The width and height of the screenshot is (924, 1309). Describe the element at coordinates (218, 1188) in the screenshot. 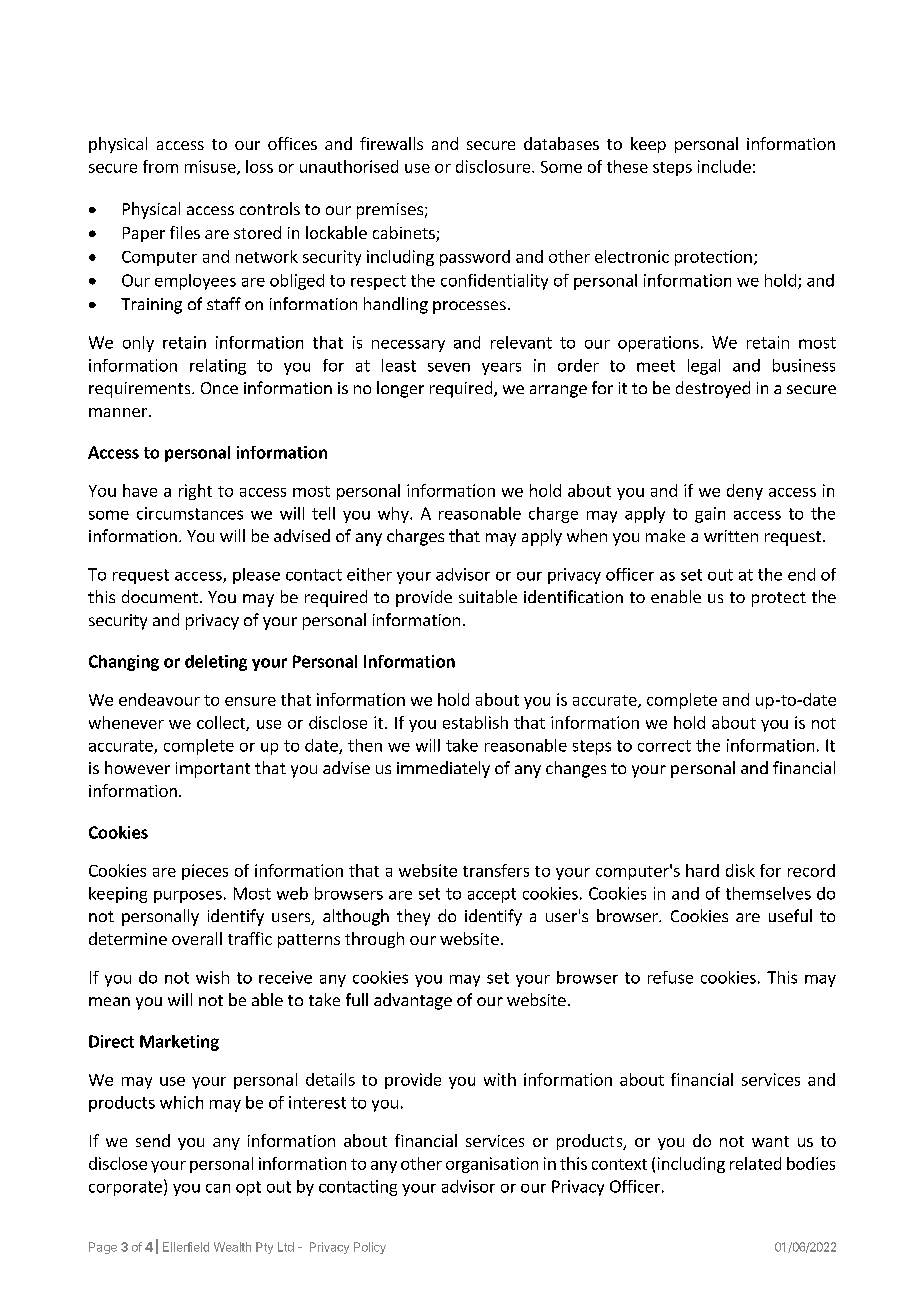

I see `can` at that location.
